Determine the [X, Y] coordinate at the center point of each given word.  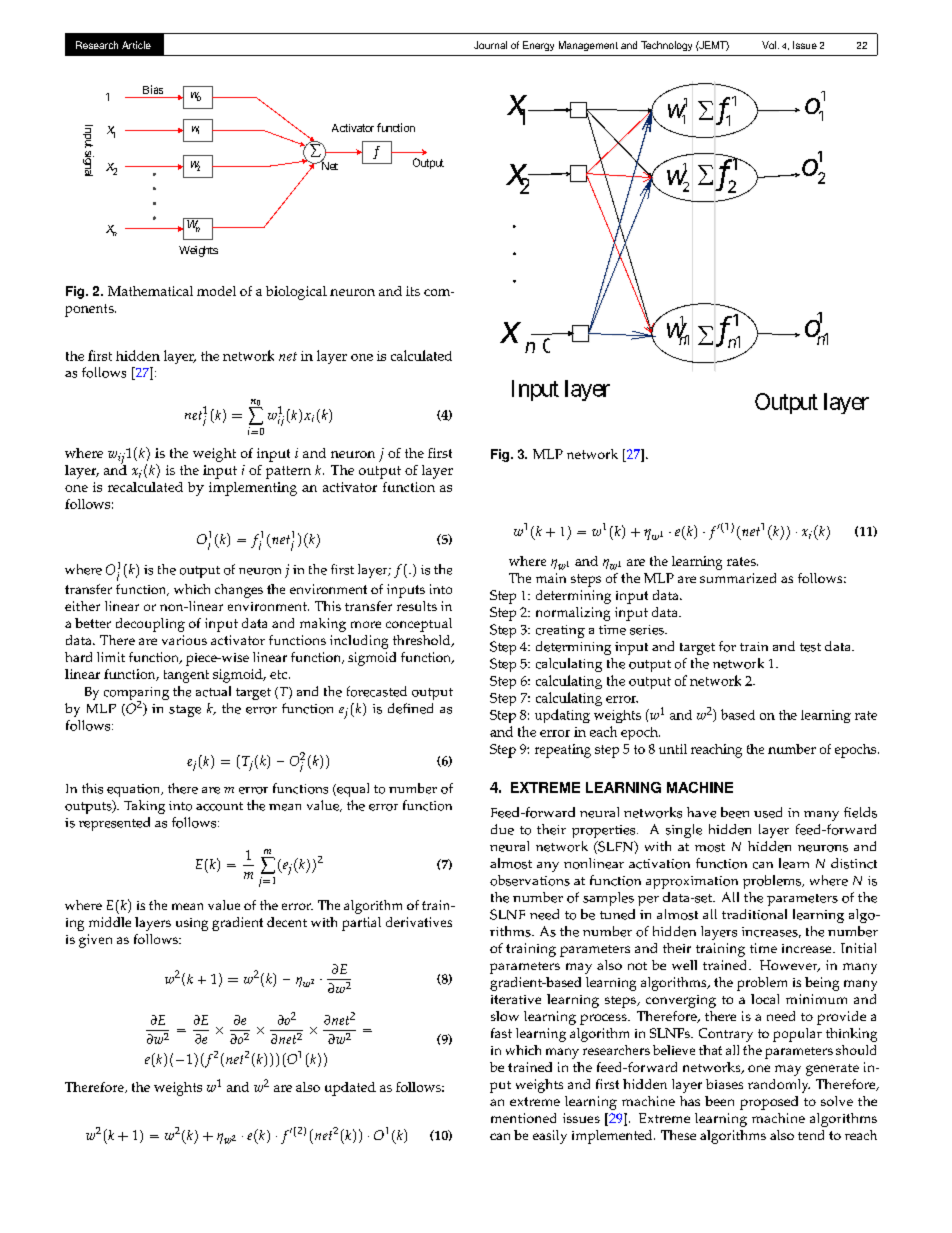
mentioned [523, 1118]
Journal [490, 45]
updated [350, 1089]
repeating [563, 751]
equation [135, 790]
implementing [253, 489]
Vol [770, 45]
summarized [738, 578]
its [413, 291]
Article [136, 45]
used [768, 812]
